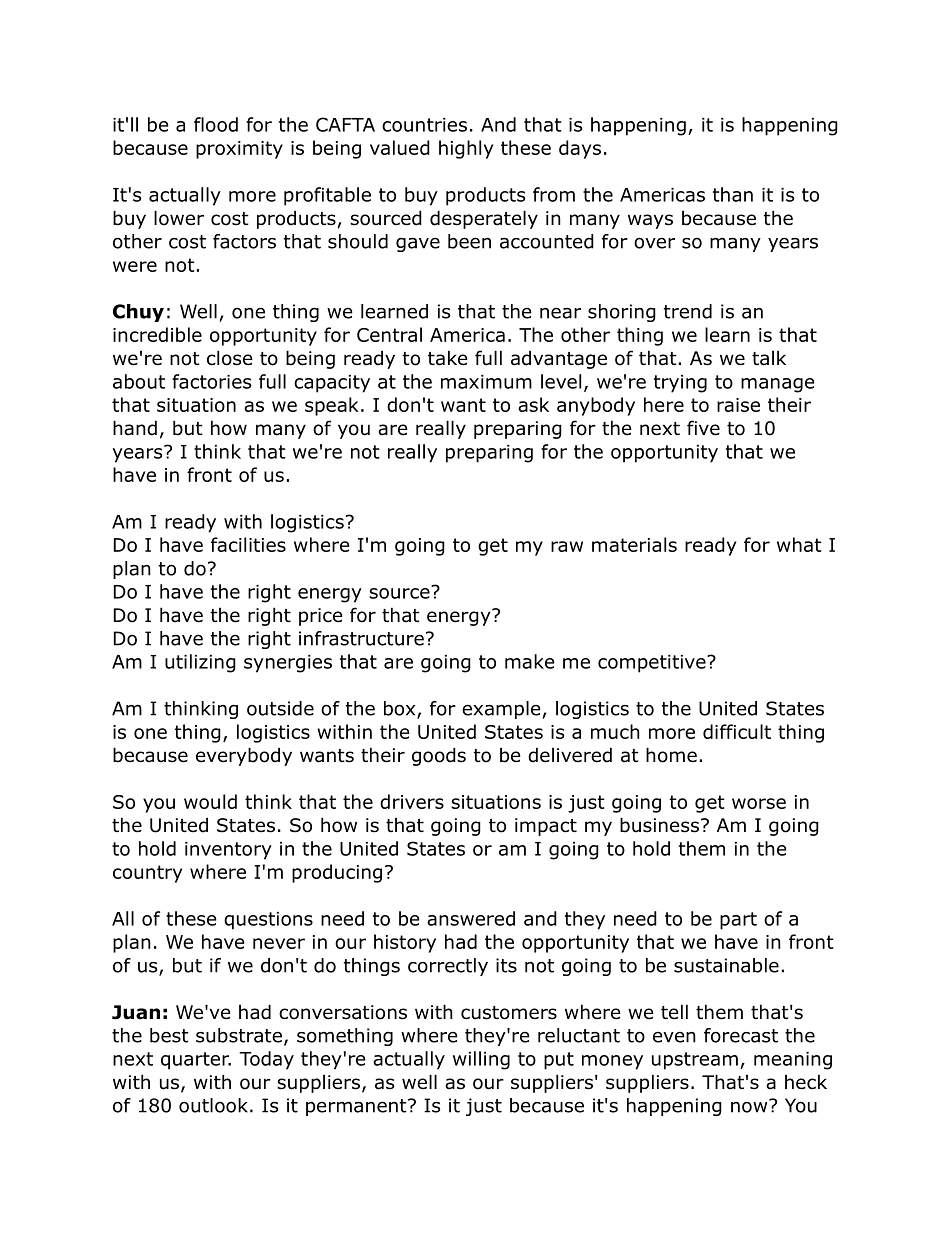 Image resolution: width=952 pixels, height=1233 pixels. I want to click on quarter, so click(196, 1061).
